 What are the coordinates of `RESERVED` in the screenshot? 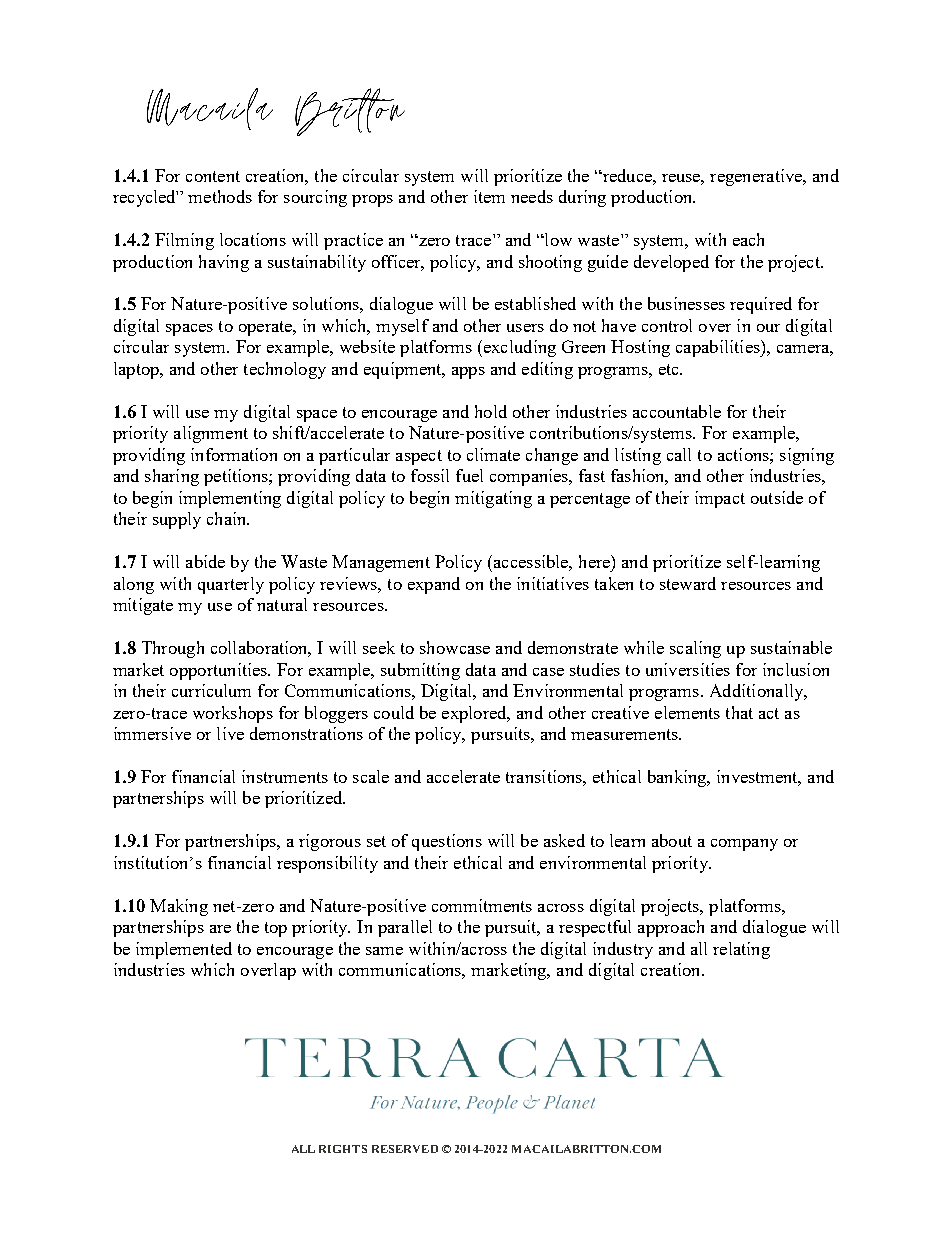 It's located at (405, 1149).
